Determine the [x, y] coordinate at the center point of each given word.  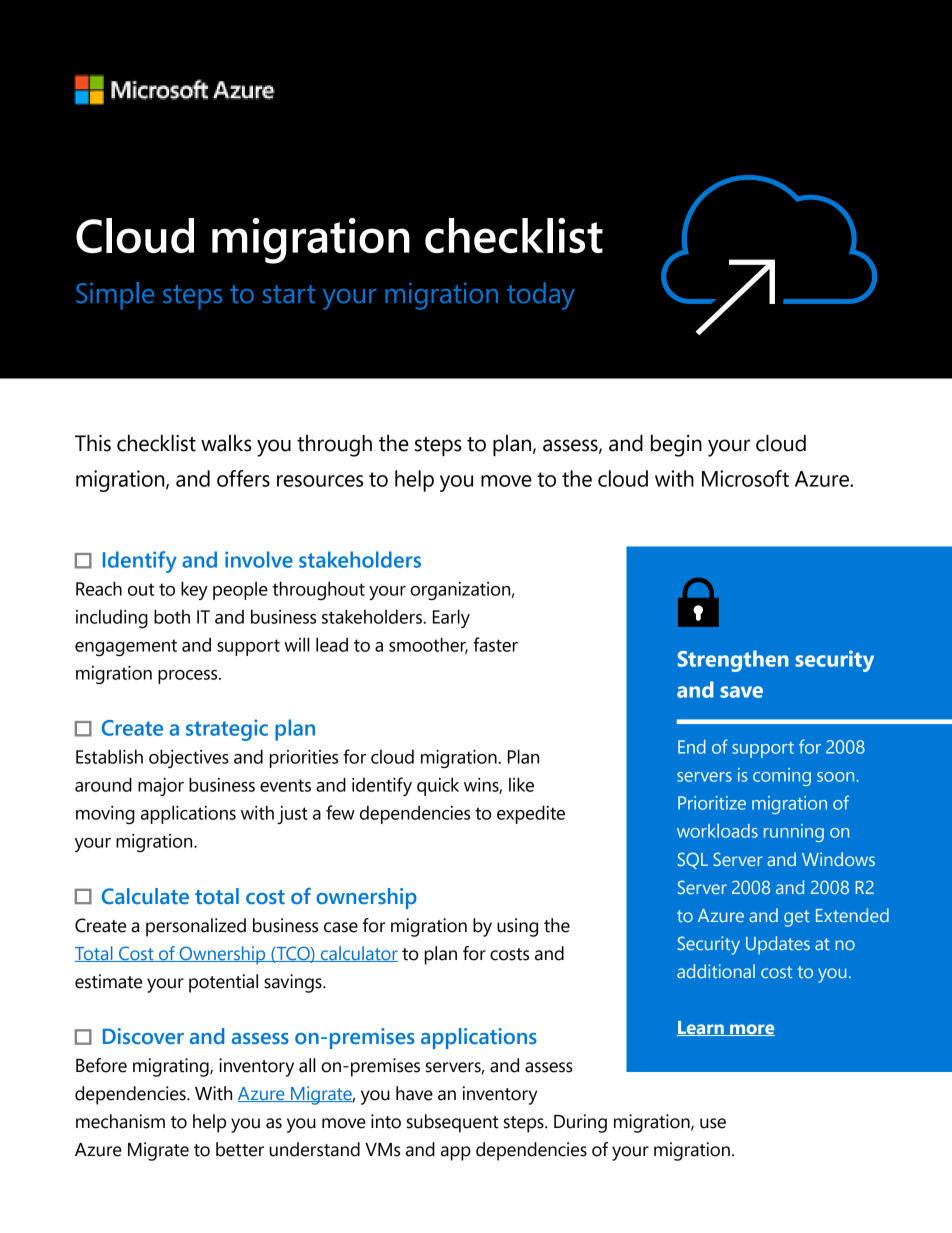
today [541, 296]
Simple [115, 296]
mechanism [120, 1121]
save [741, 692]
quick [438, 786]
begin [676, 446]
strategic [227, 730]
